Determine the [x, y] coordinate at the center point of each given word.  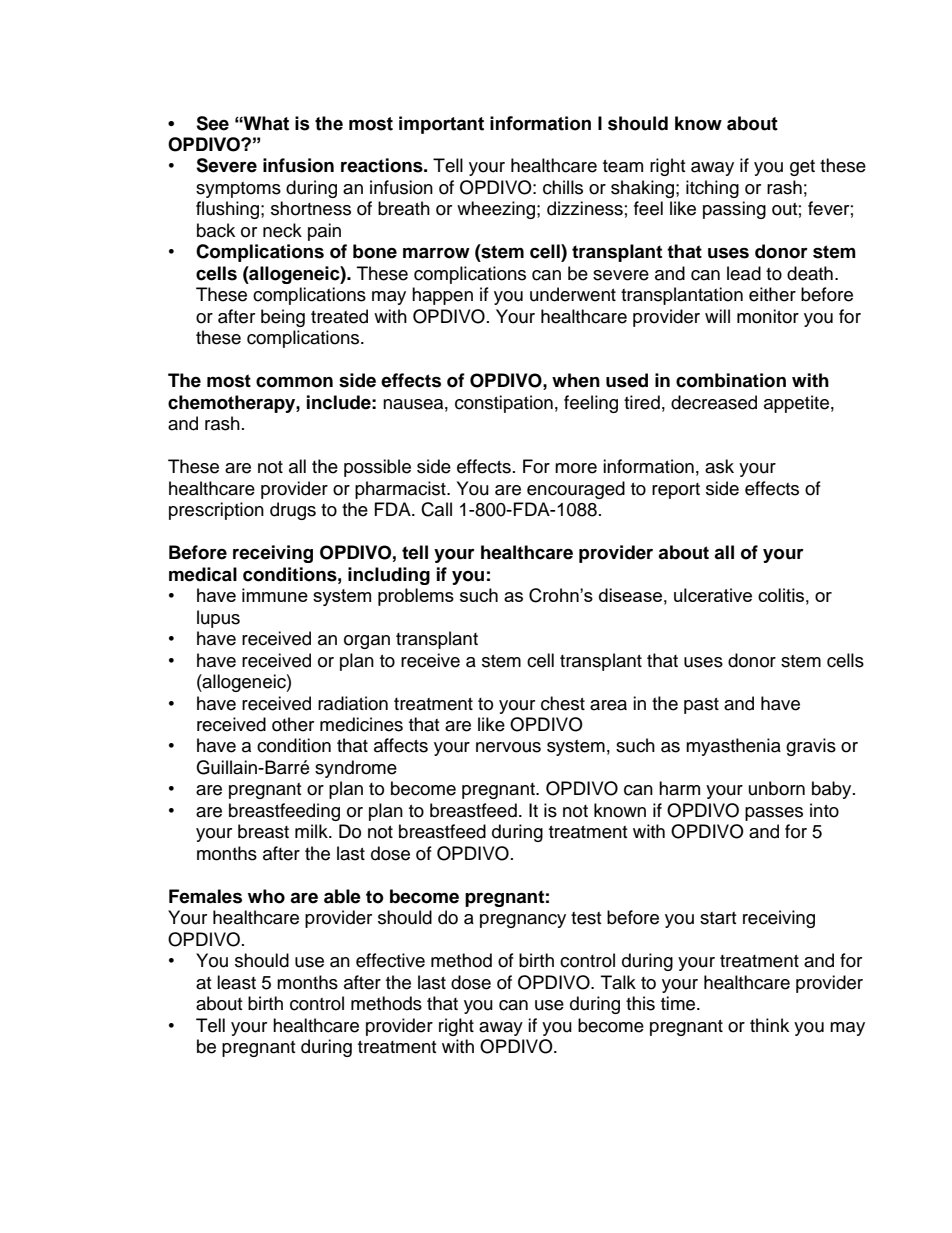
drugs [293, 511]
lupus [218, 619]
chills [563, 187]
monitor [768, 316]
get [802, 168]
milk [312, 831]
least [236, 982]
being [283, 318]
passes [774, 814]
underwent [573, 294]
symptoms [238, 190]
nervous [508, 747]
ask [719, 466]
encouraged [576, 490]
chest [563, 703]
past [701, 706]
